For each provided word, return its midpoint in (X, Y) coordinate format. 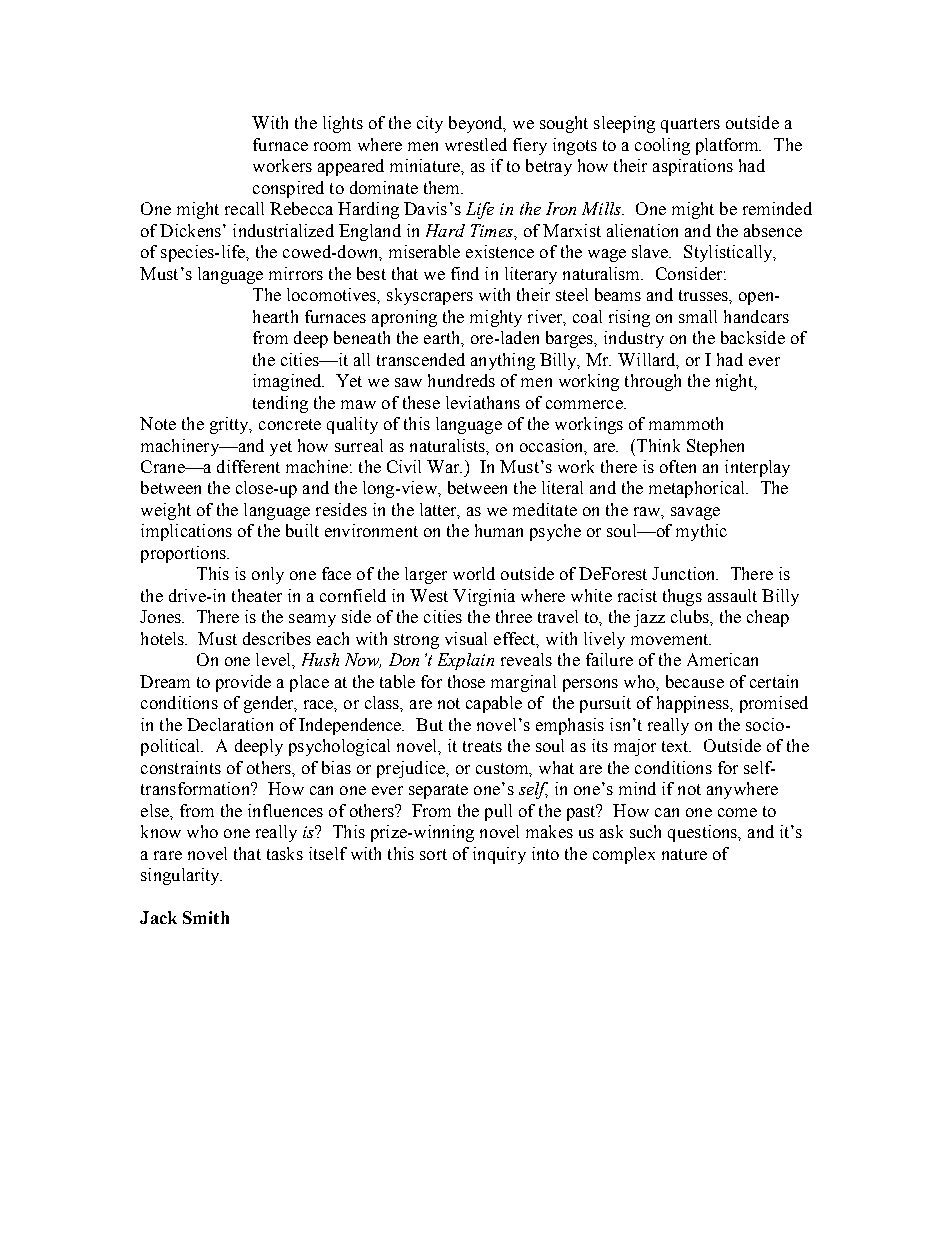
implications (186, 532)
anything (503, 361)
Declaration (230, 724)
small (698, 316)
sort (433, 854)
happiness (694, 704)
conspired (288, 189)
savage (695, 513)
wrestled (476, 144)
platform (728, 146)
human (499, 530)
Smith (206, 917)
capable (494, 704)
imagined (288, 382)
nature (684, 854)
